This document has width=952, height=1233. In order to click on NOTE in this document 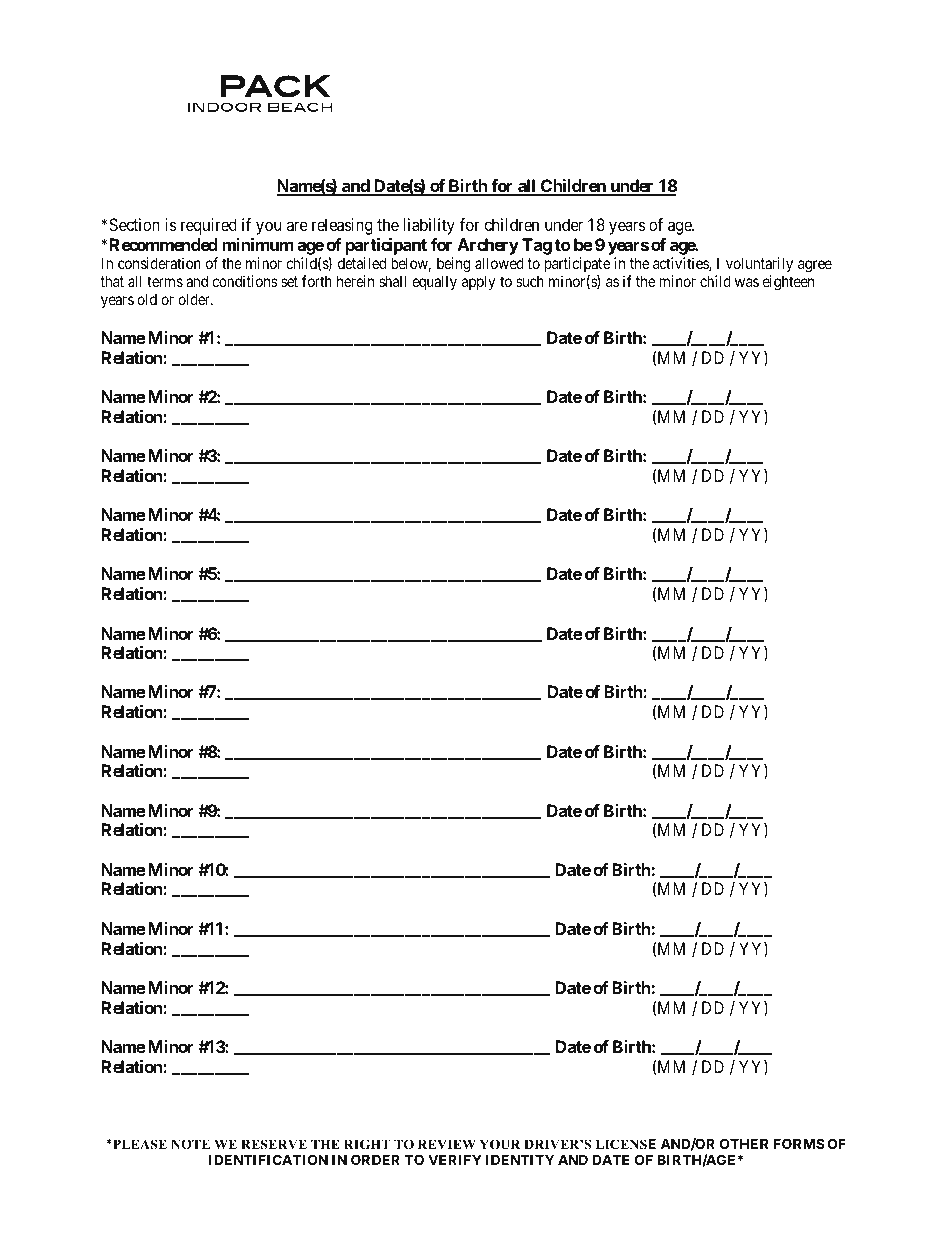, I will do `click(190, 1144)`.
